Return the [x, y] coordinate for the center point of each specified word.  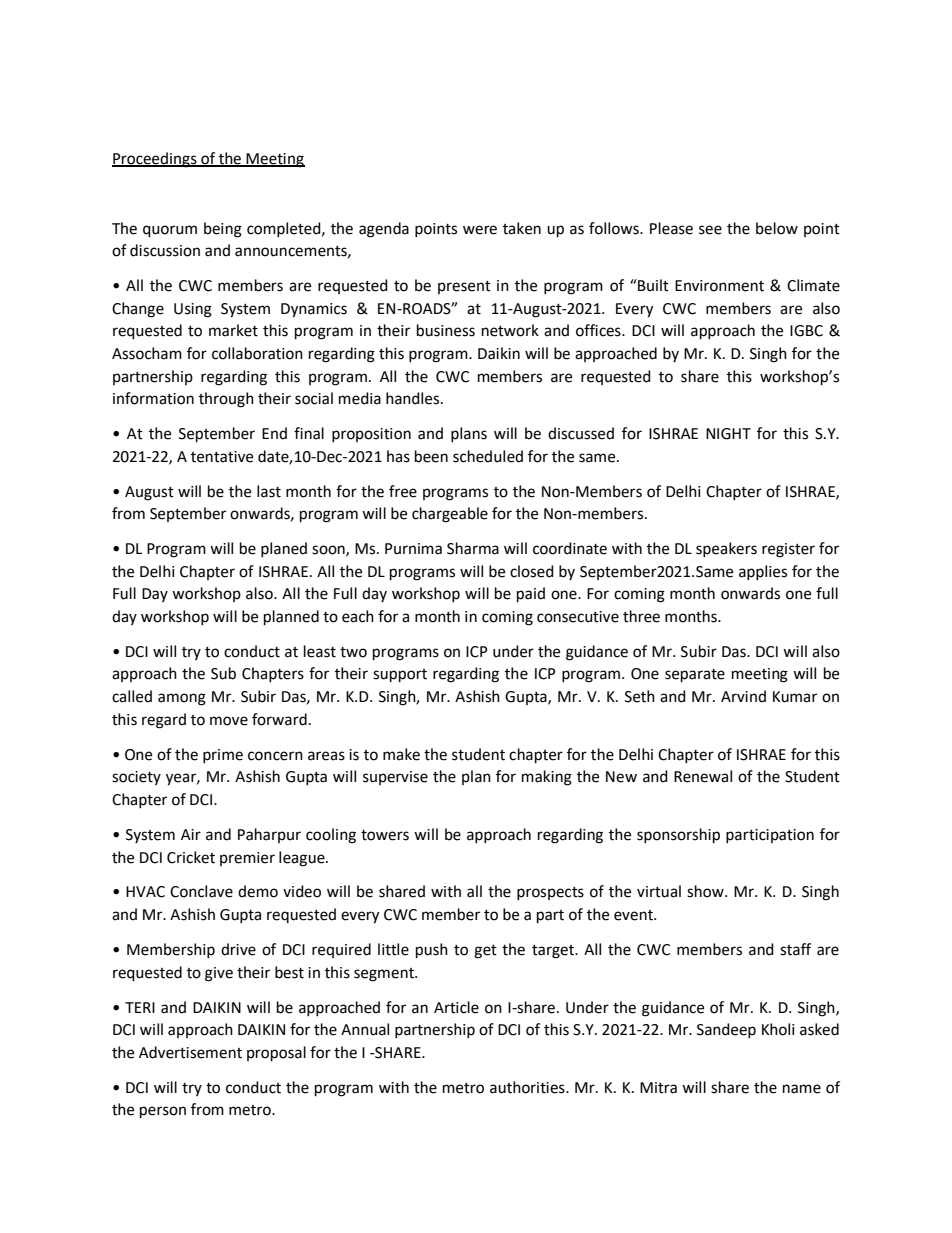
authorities [528, 1087]
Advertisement [190, 1052]
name [802, 1089]
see [710, 230]
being [223, 230]
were [480, 230]
